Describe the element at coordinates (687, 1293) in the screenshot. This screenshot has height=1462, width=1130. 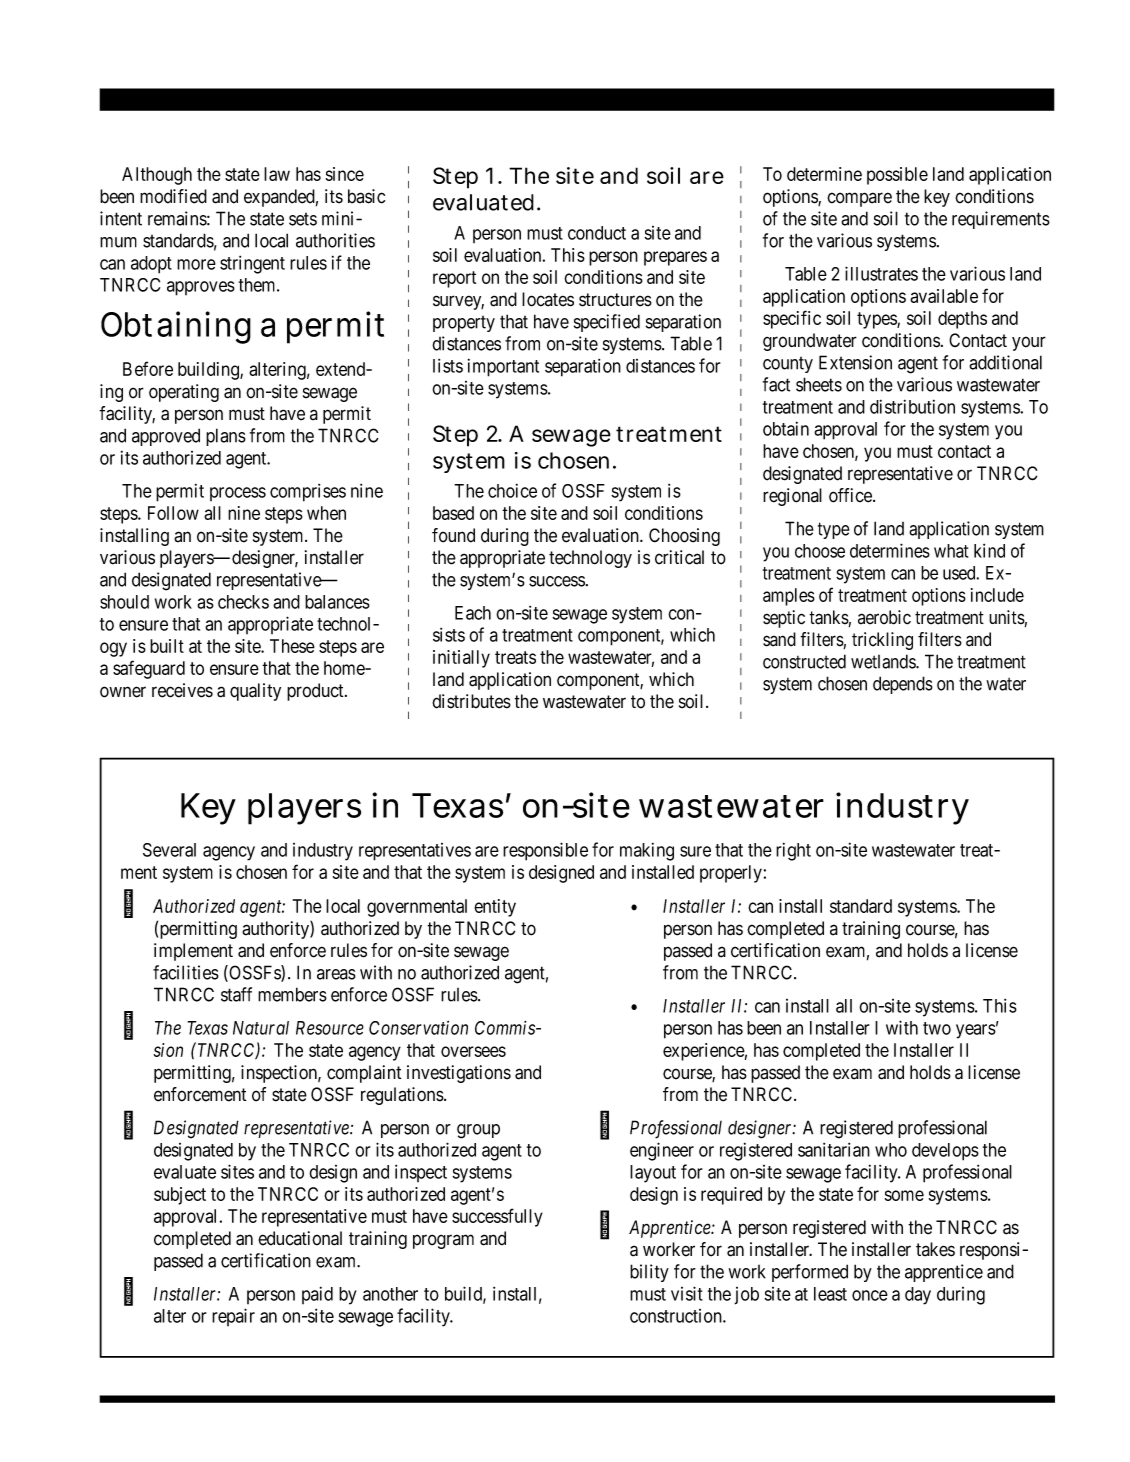
I see `visit` at that location.
